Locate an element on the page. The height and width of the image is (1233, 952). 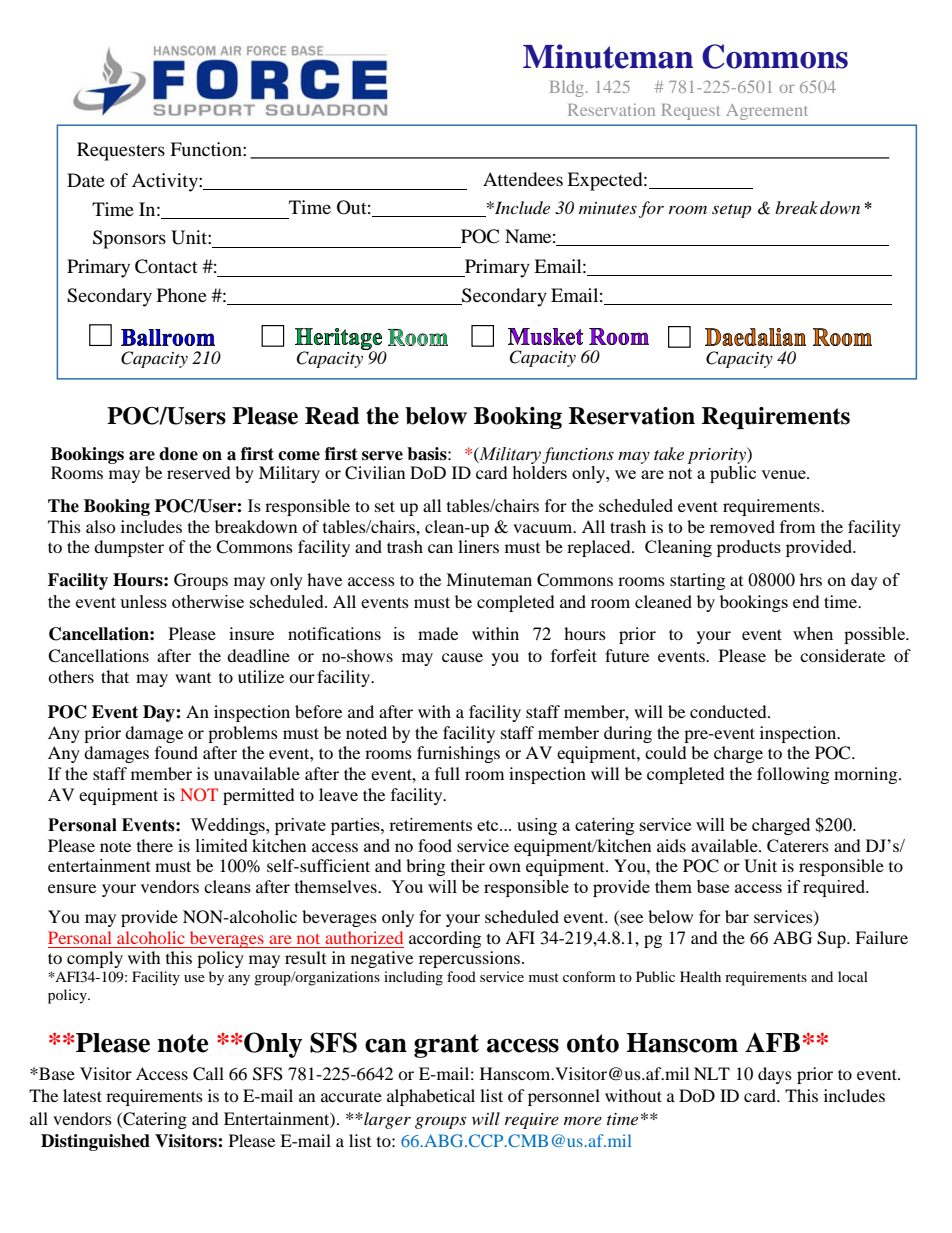
their is located at coordinates (468, 865).
